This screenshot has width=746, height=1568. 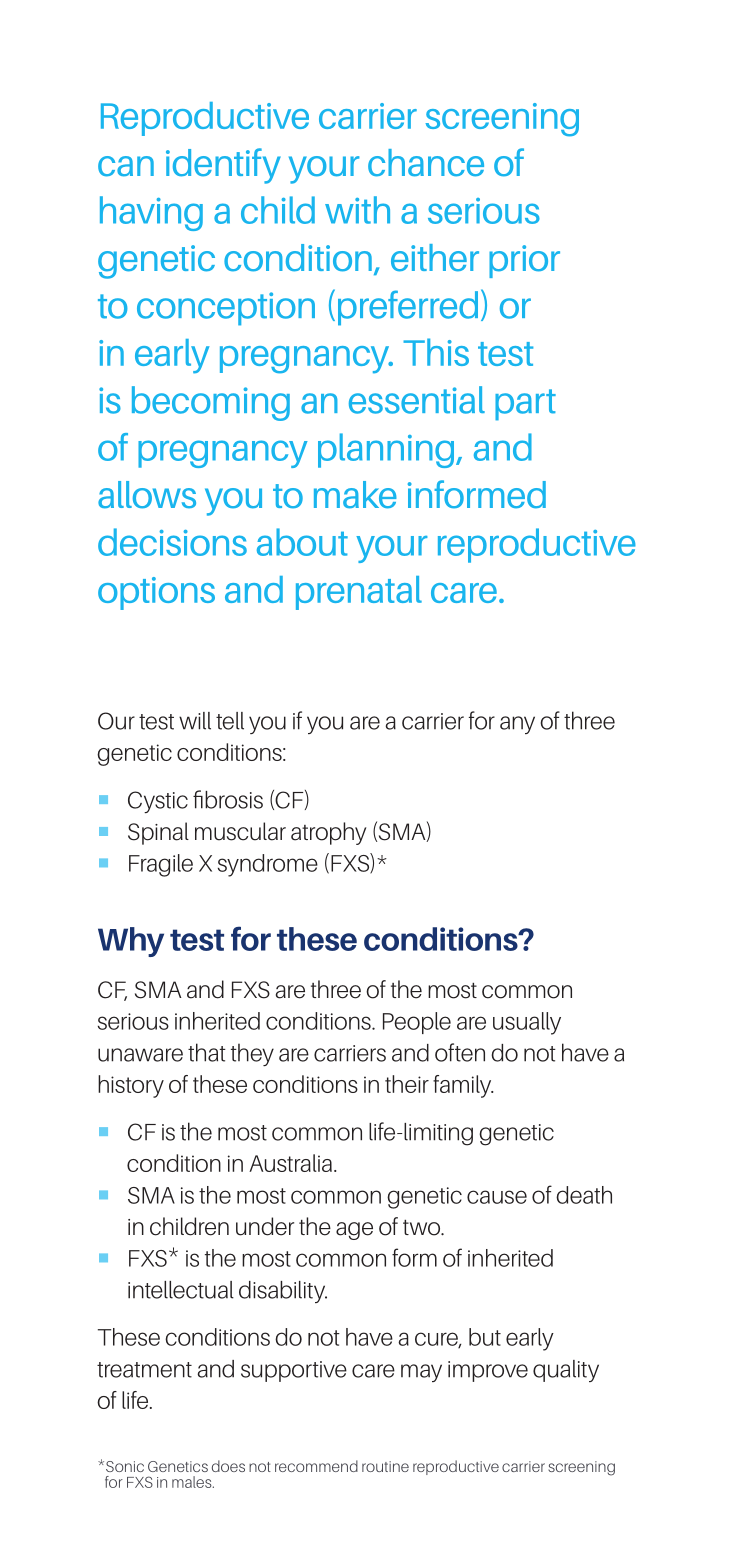 What do you see at coordinates (131, 1086) in the screenshot?
I see `history` at bounding box center [131, 1086].
